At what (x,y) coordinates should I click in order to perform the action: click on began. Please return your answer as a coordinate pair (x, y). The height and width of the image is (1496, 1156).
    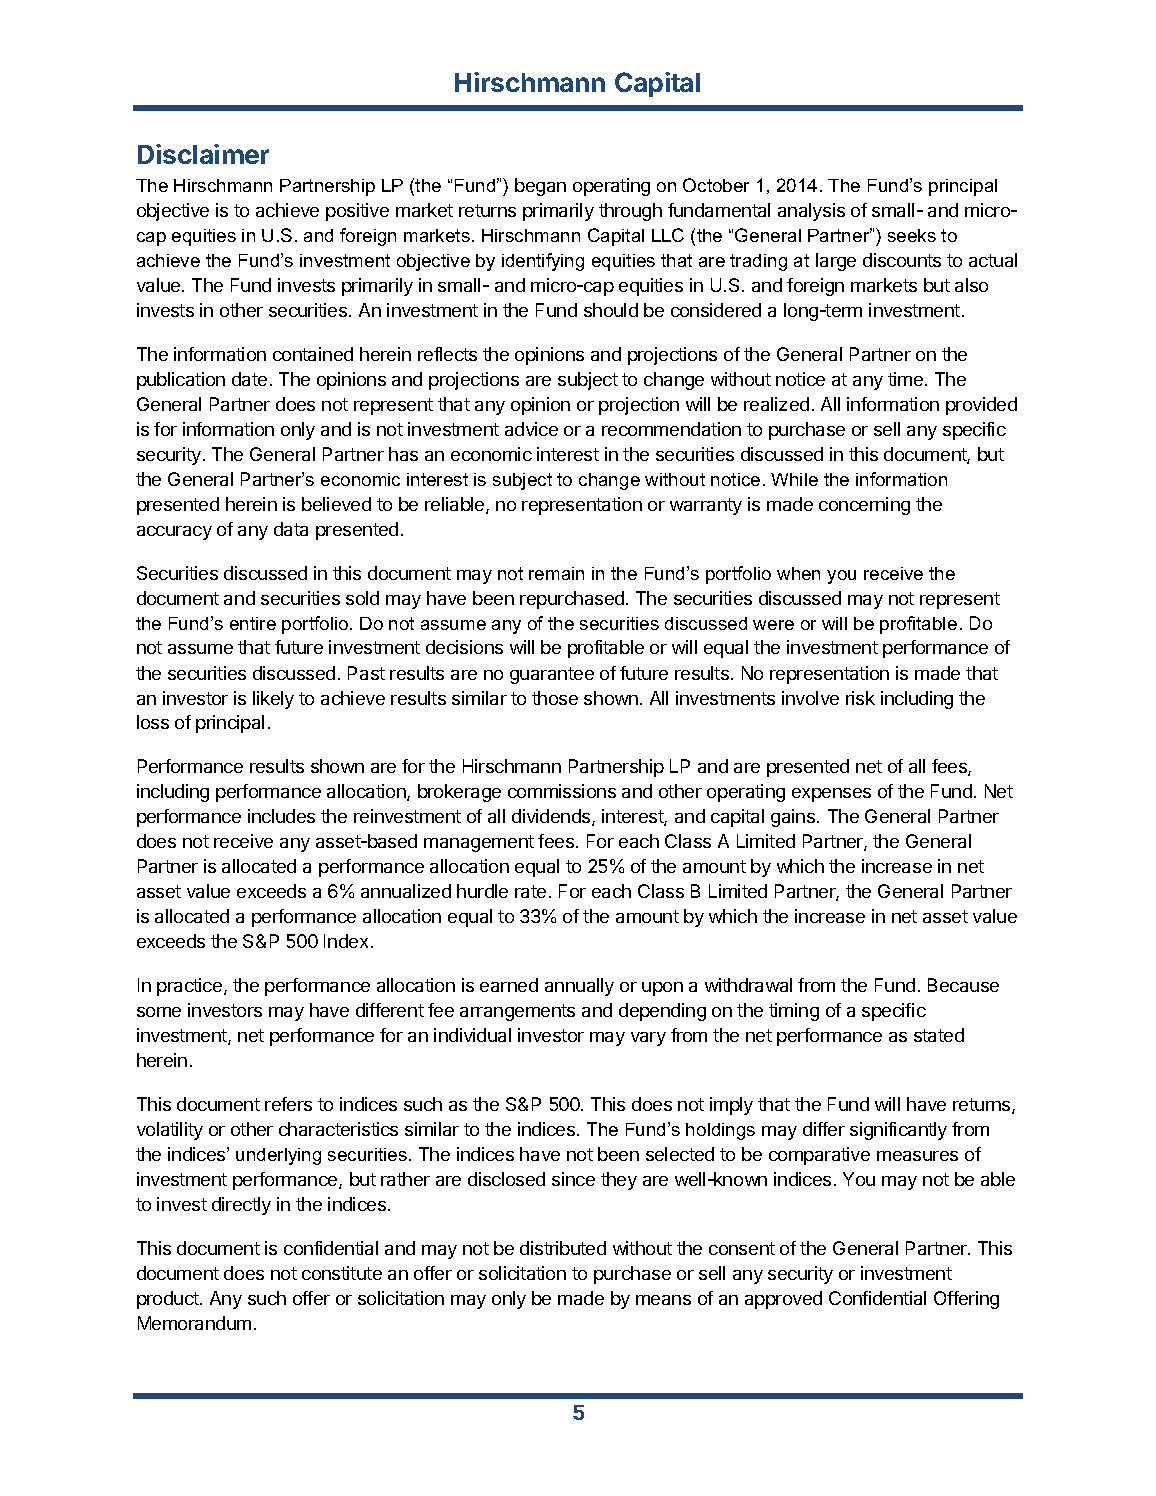
    Looking at the image, I should click on (540, 187).
